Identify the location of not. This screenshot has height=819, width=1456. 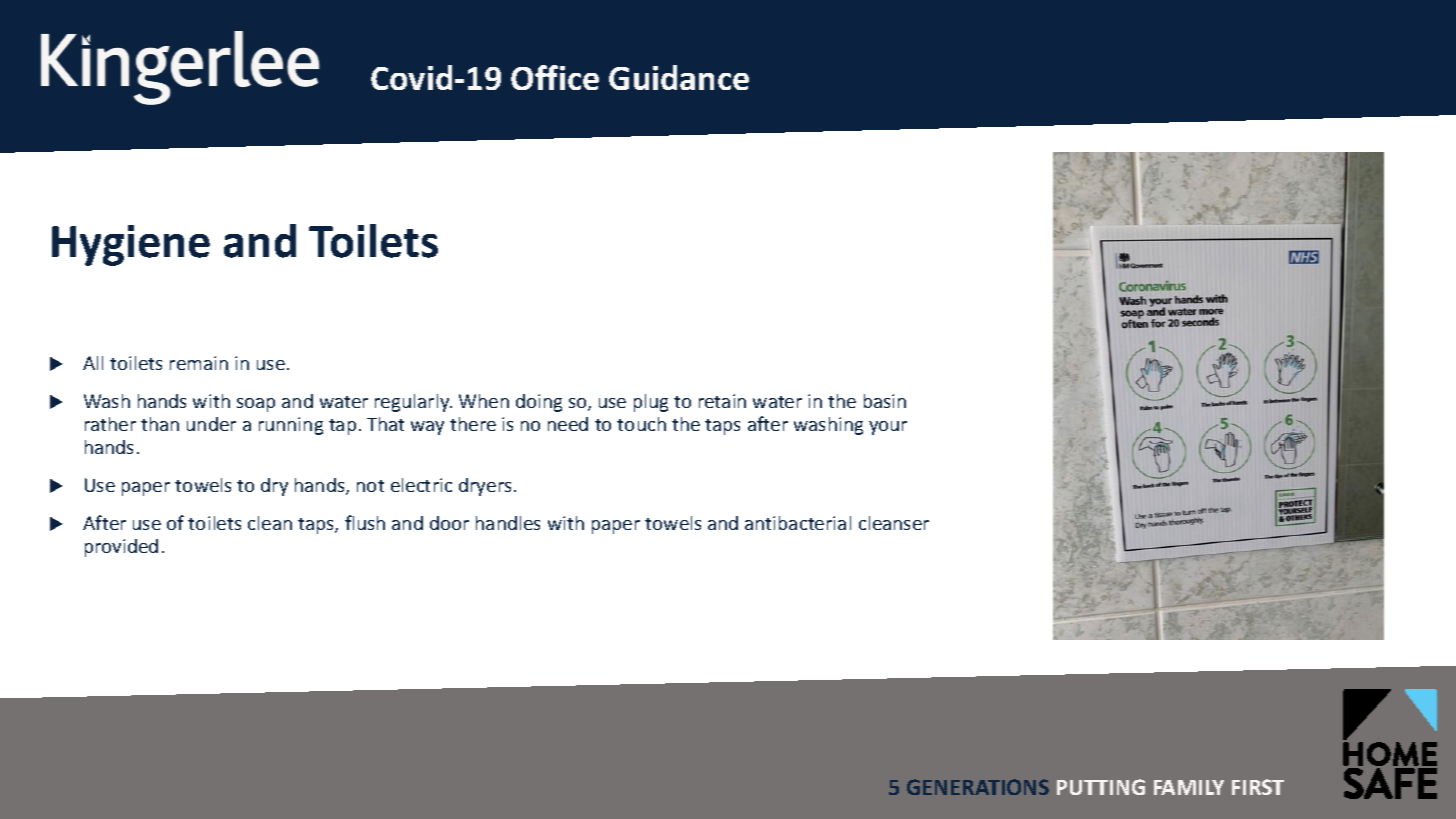
(370, 486).
